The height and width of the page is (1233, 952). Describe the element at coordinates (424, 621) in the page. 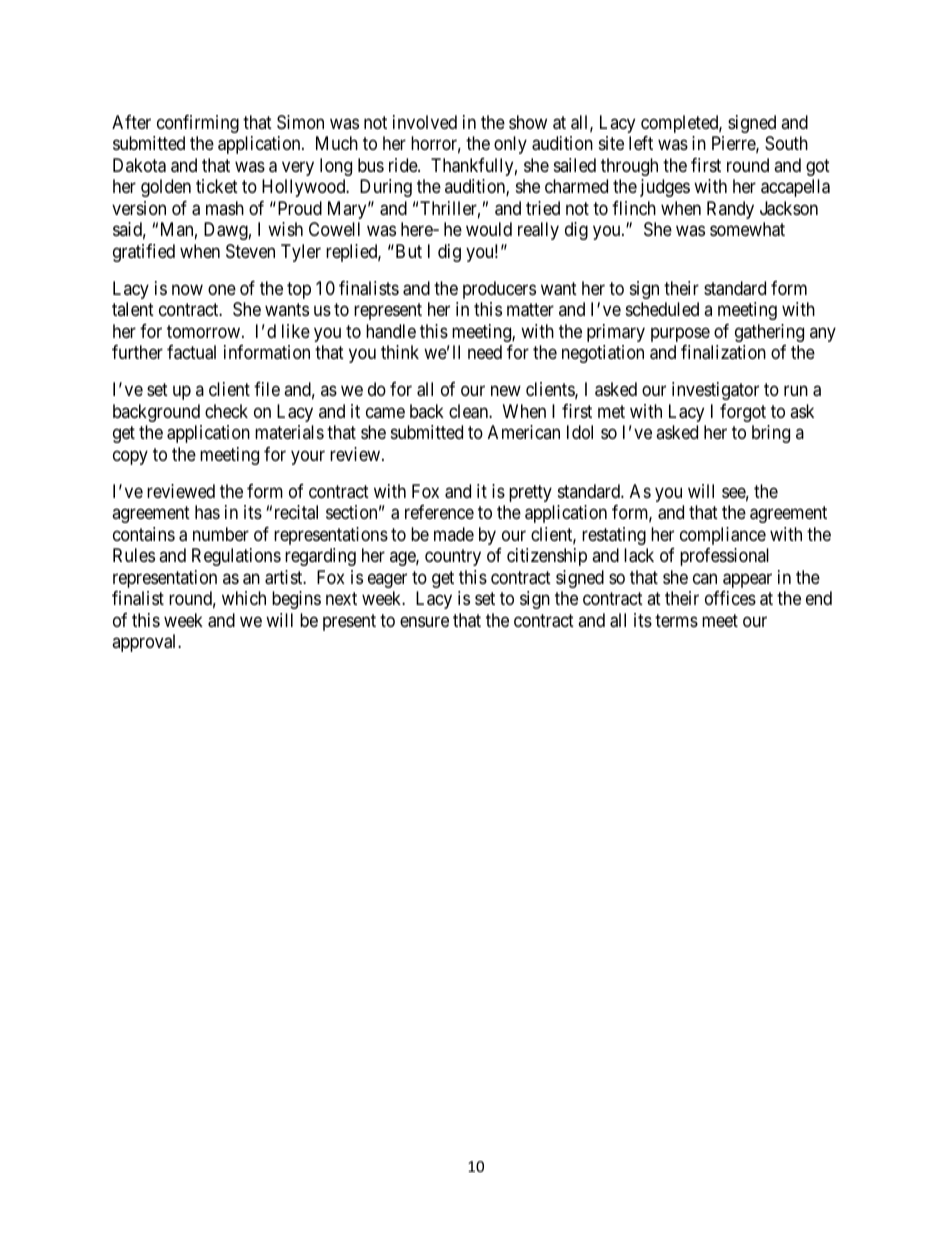

I see `ensure` at that location.
